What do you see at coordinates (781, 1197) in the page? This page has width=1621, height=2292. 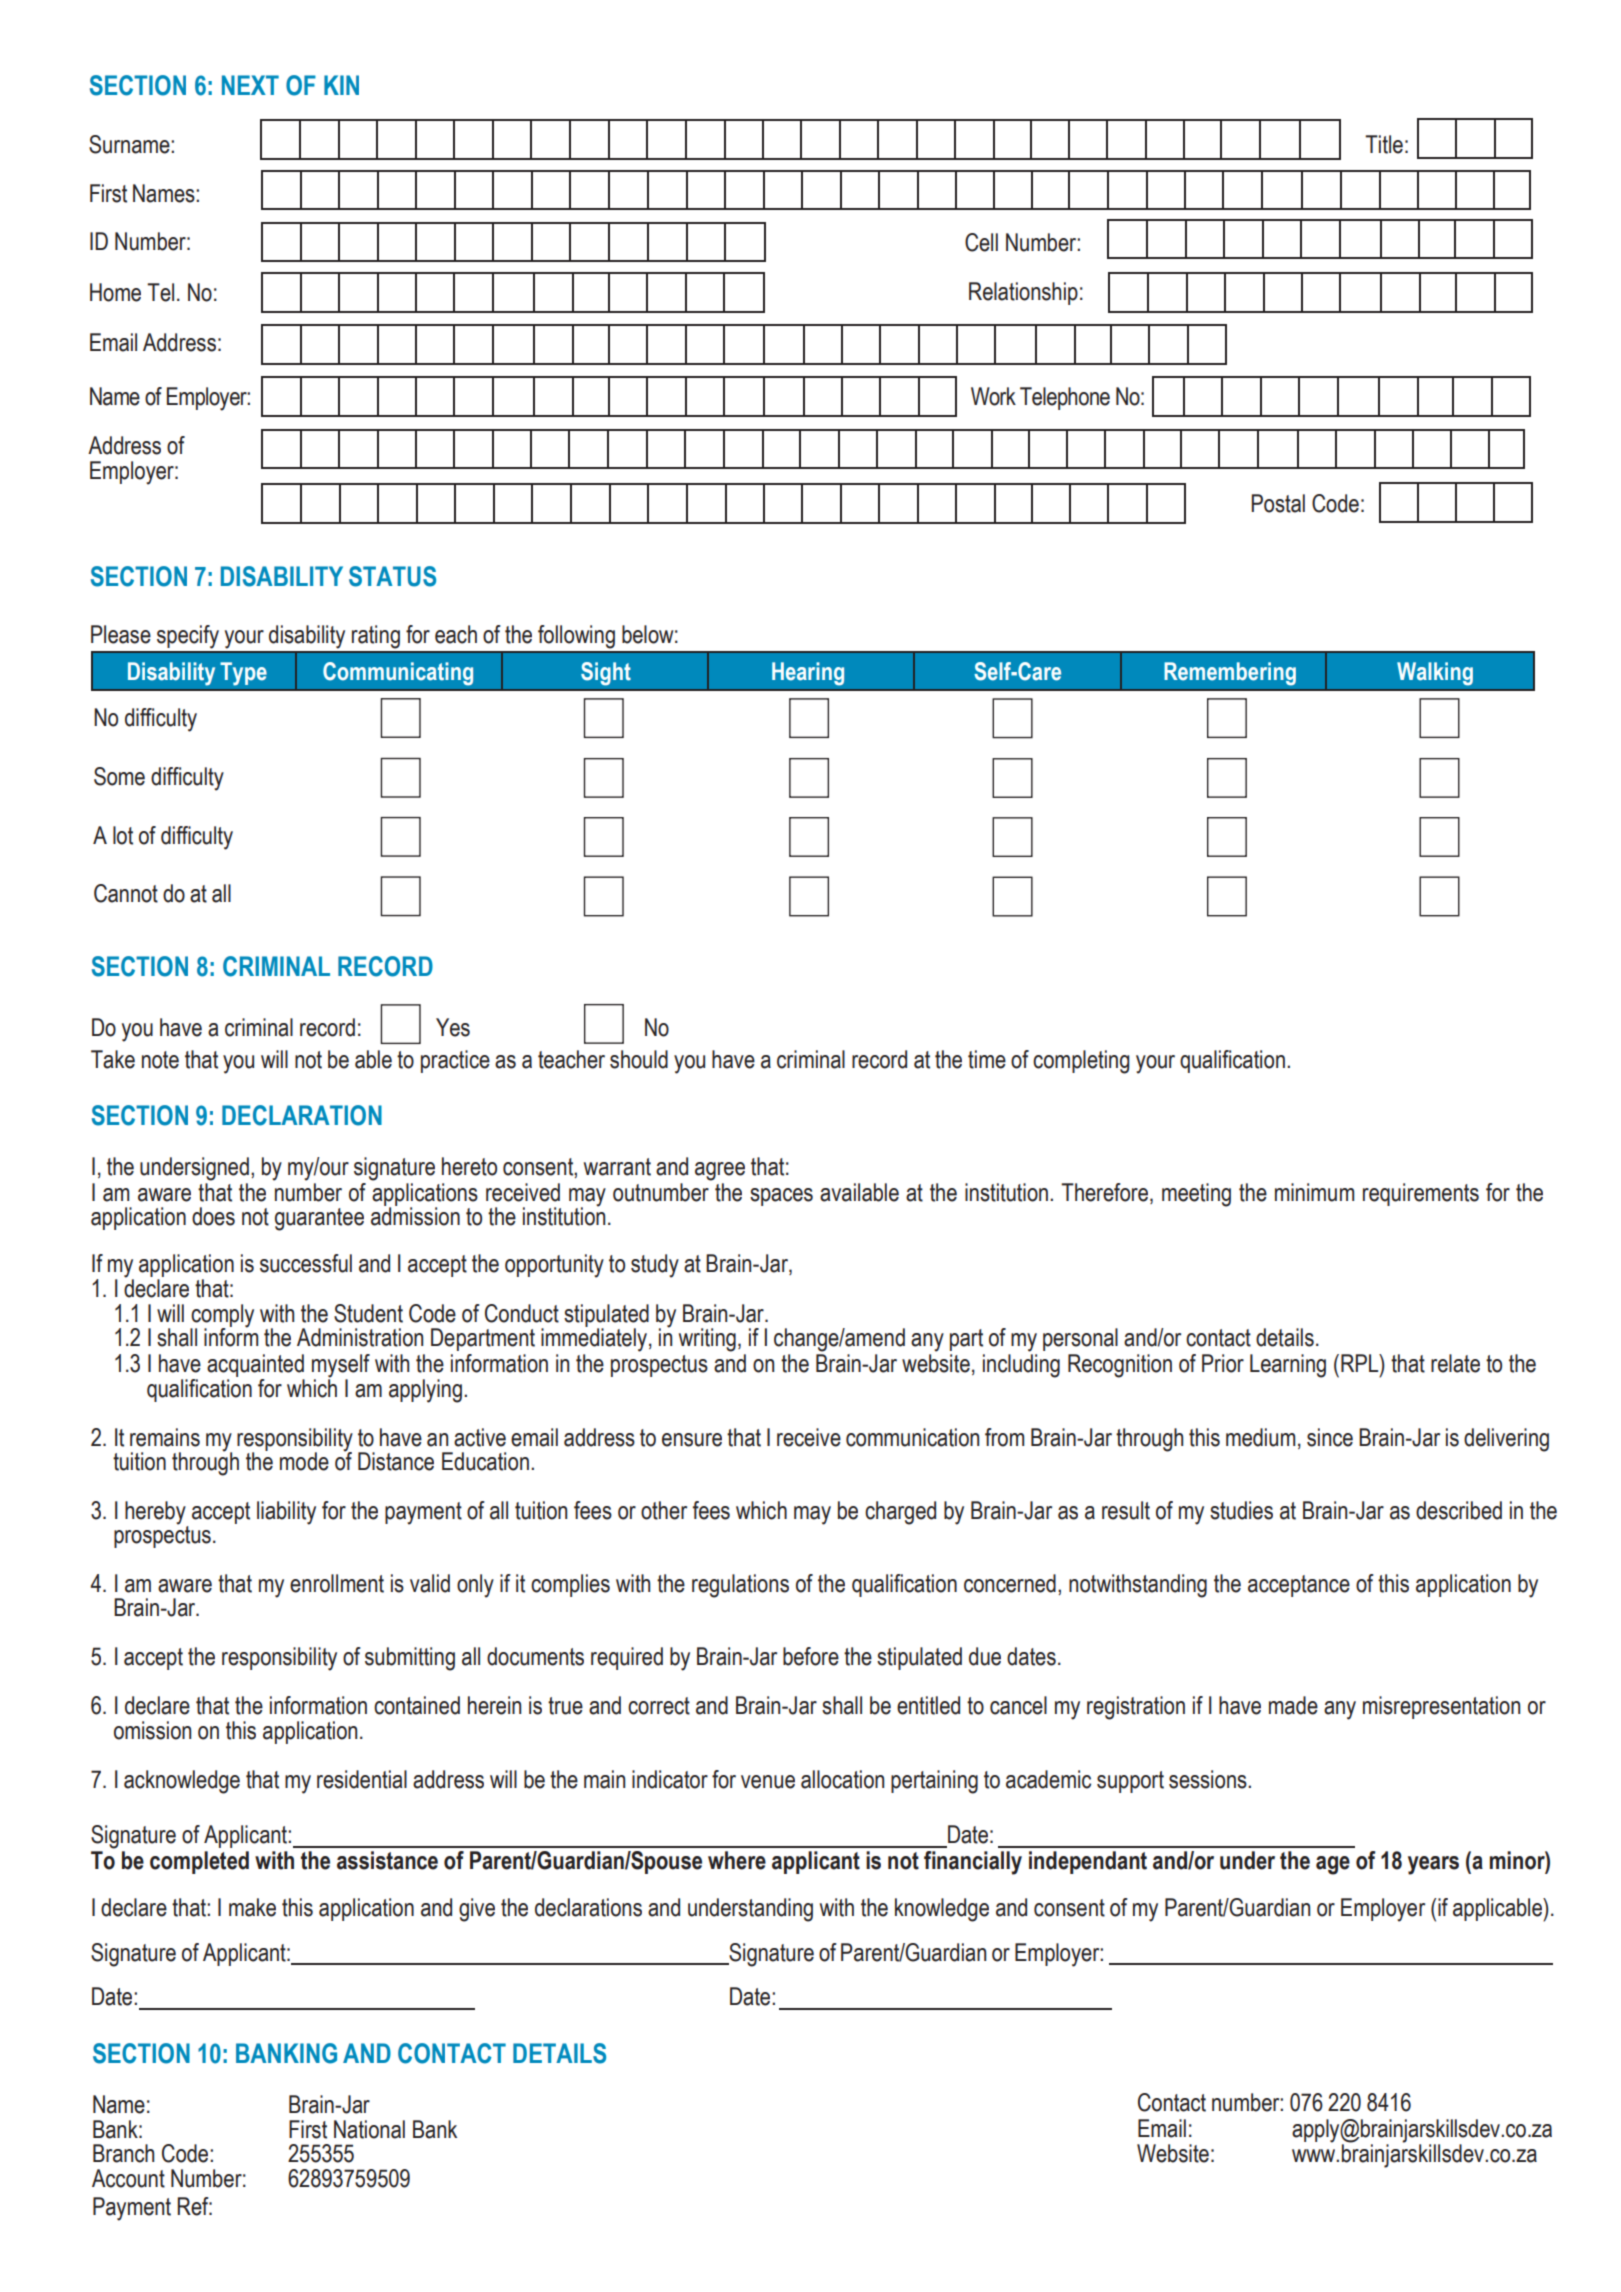 I see `spaces` at bounding box center [781, 1197].
